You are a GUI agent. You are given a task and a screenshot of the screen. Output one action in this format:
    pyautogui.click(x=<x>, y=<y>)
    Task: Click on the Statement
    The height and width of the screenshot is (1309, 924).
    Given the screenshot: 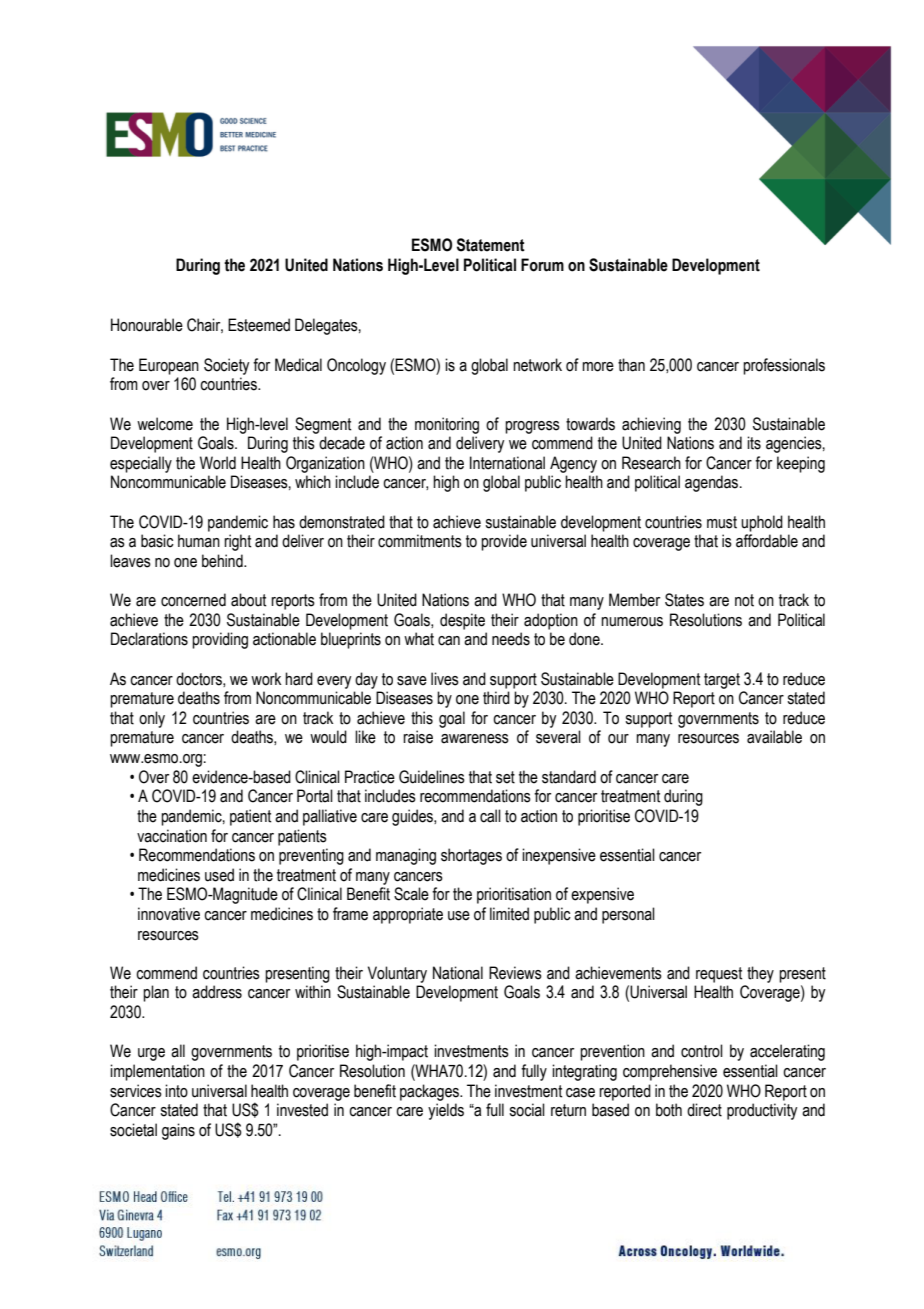 What is the action you would take?
    pyautogui.click(x=491, y=245)
